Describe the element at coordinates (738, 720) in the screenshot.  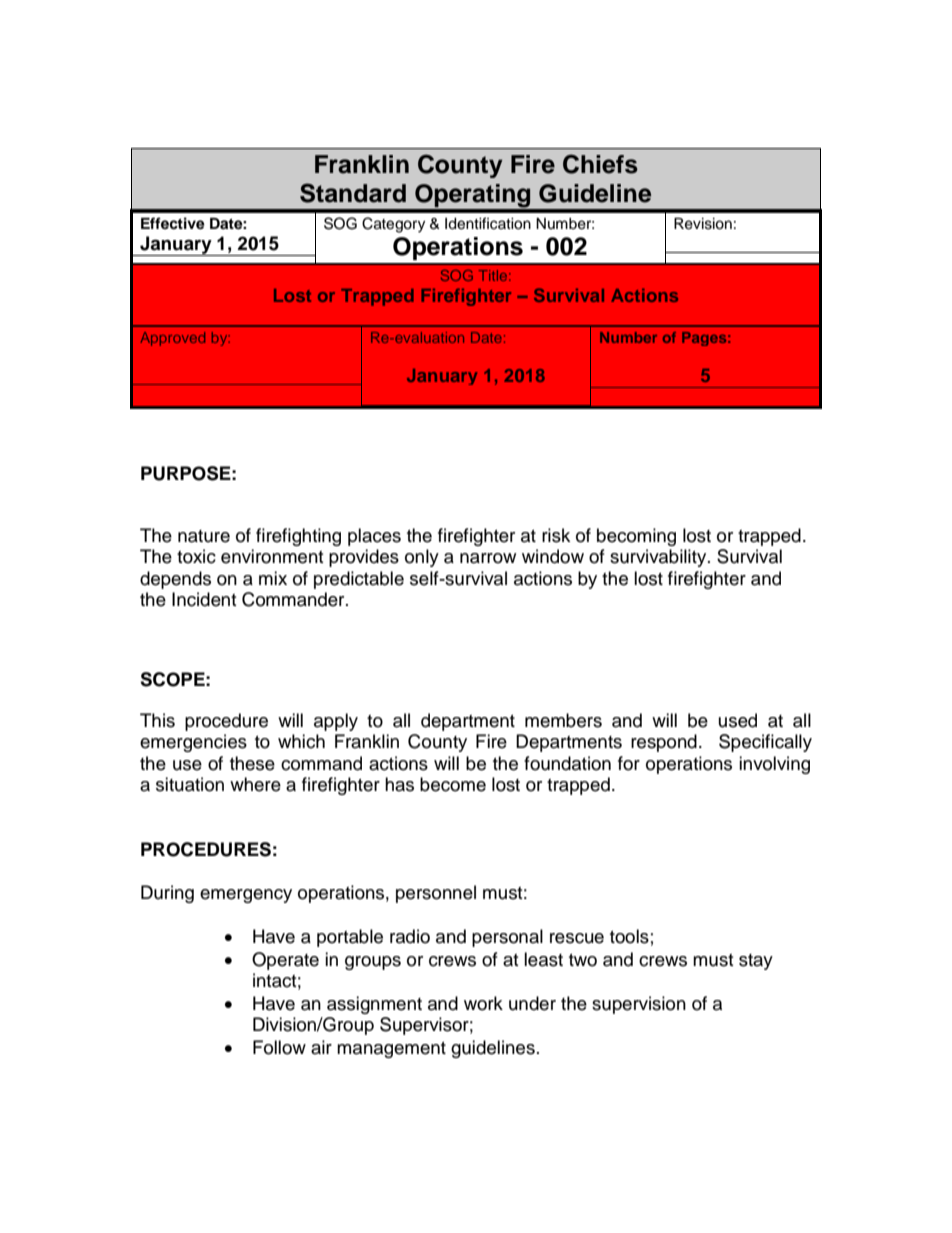
I see `used` at that location.
